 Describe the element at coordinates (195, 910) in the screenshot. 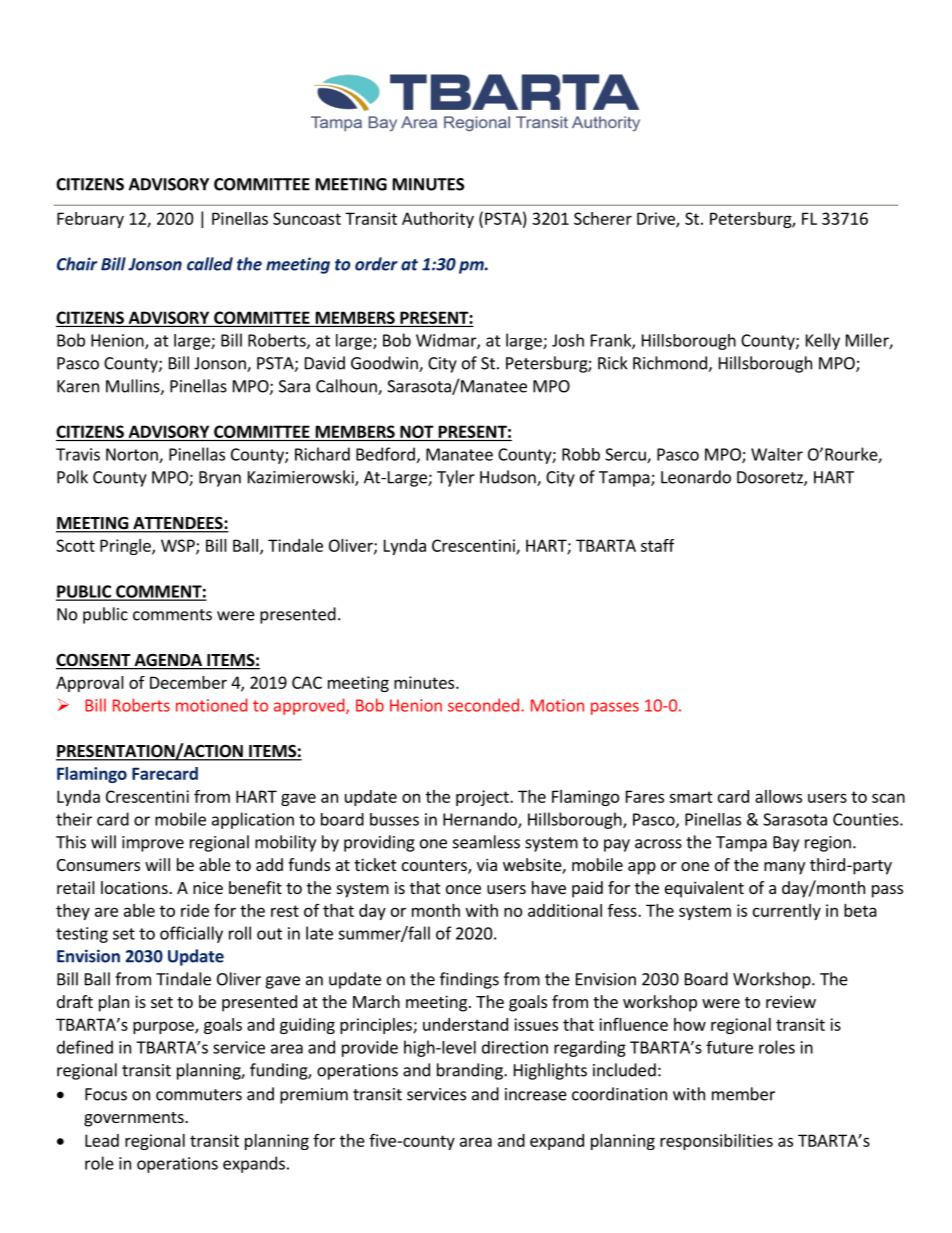

I see `ride` at that location.
